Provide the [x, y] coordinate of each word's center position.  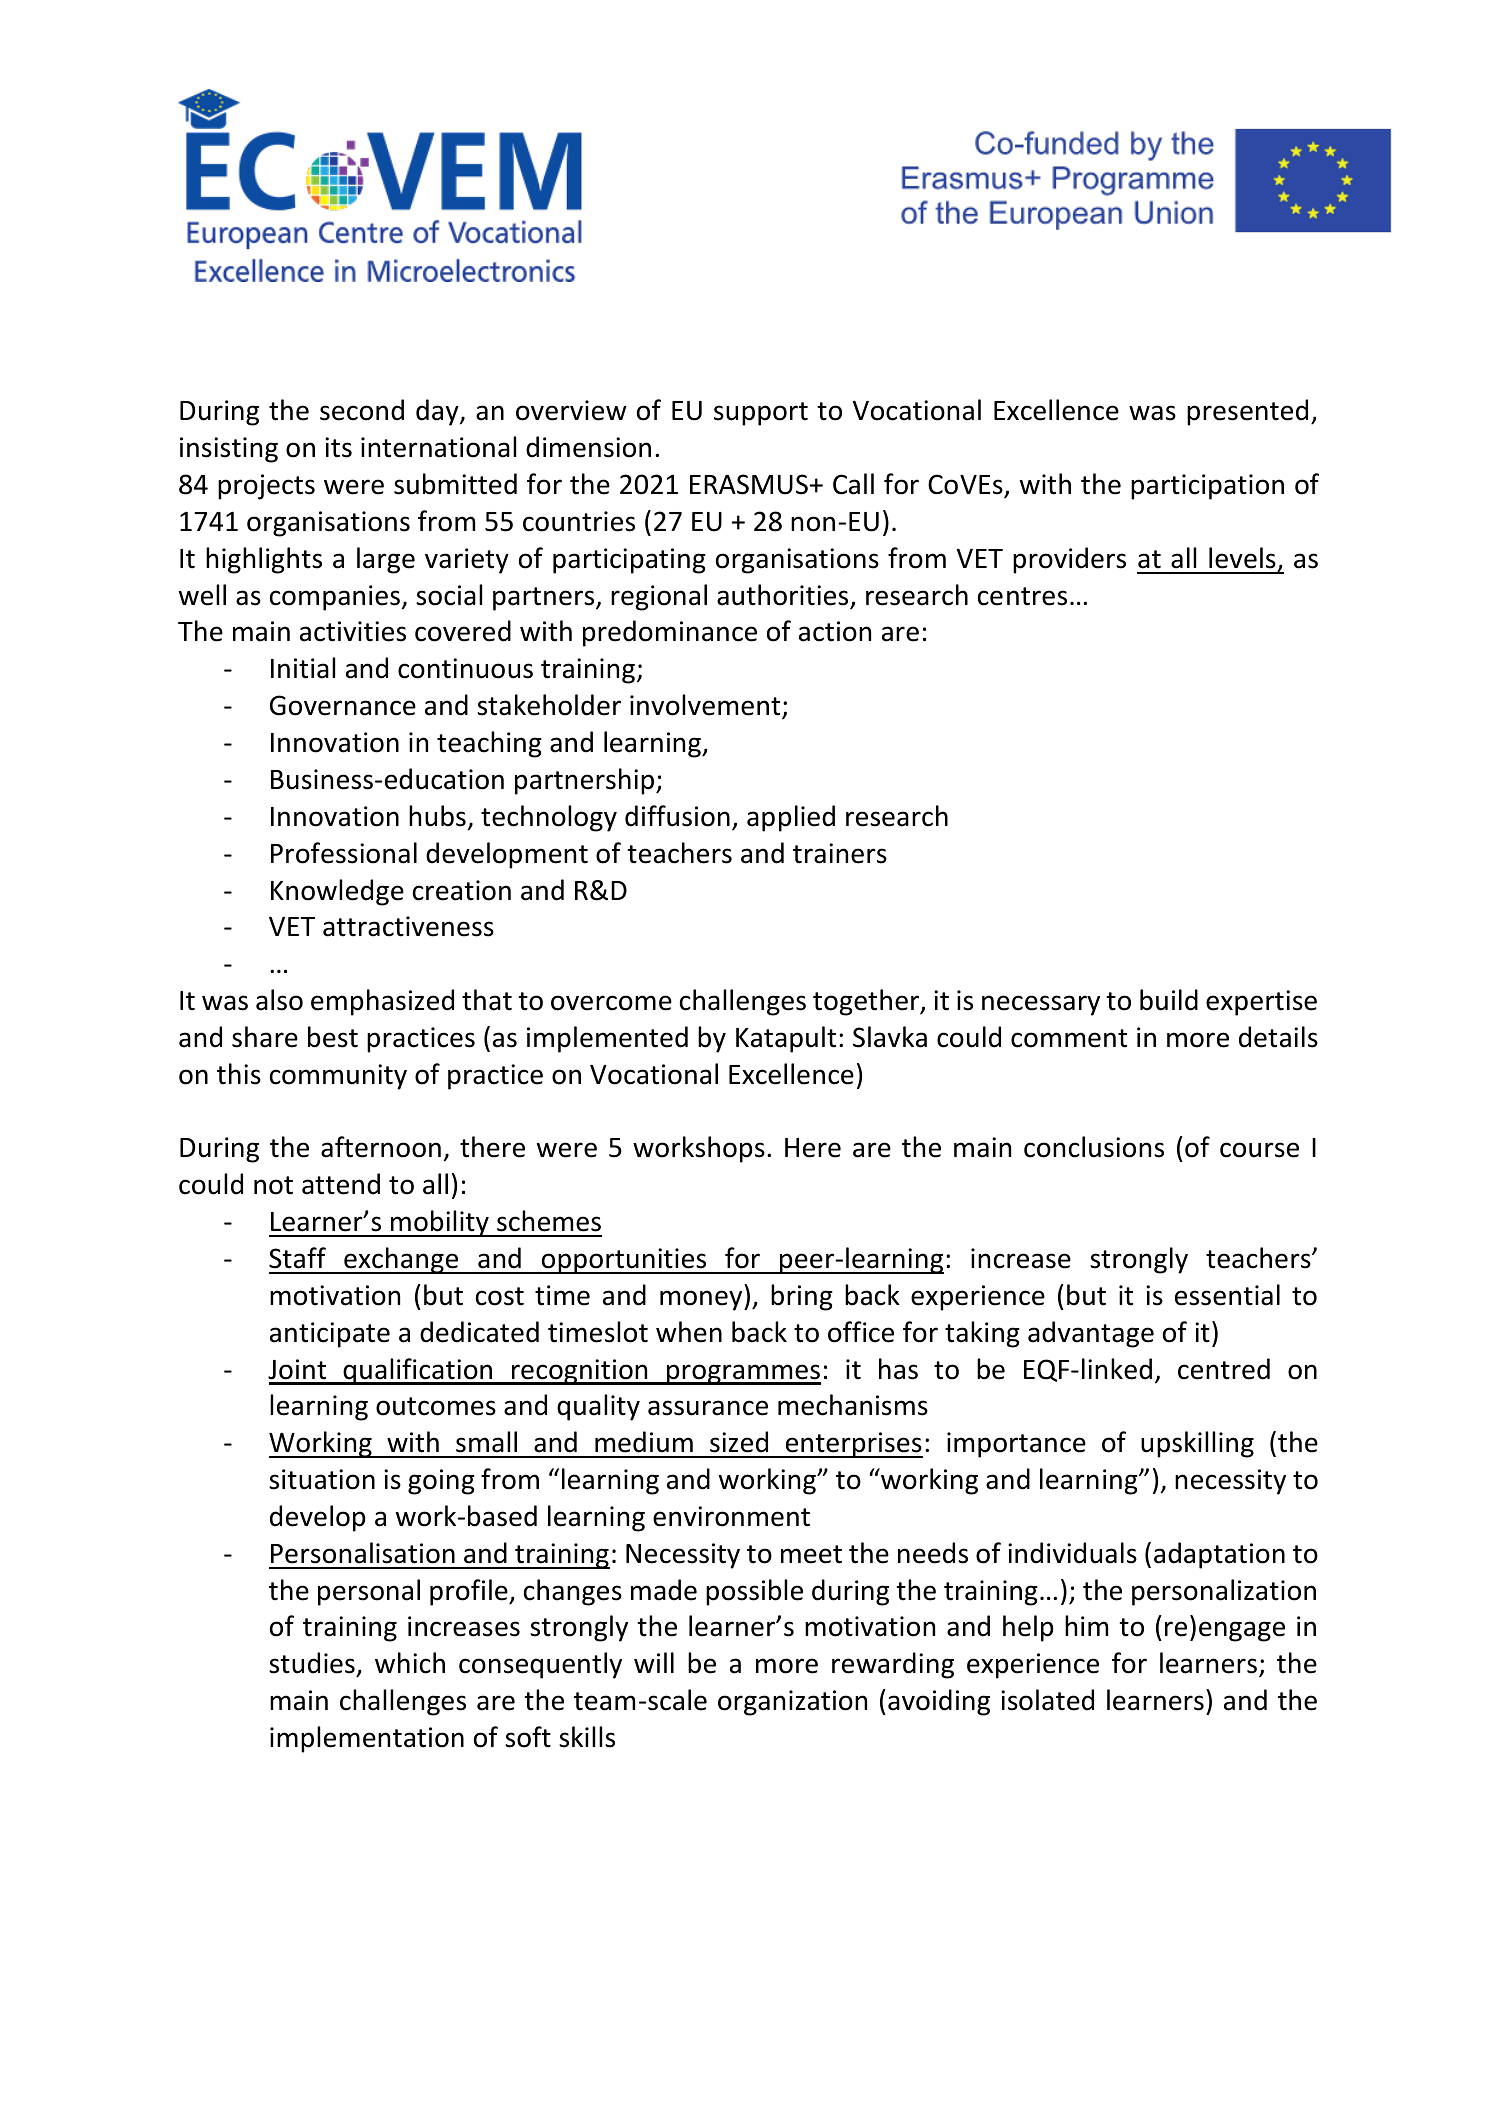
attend [341, 1184]
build [1169, 1000]
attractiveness [408, 926]
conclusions [1094, 1147]
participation [1207, 487]
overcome [611, 1003]
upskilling [1197, 1444]
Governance [343, 705]
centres [1022, 596]
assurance [708, 1408]
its [338, 447]
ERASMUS [750, 484]
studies [313, 1664]
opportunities [624, 1261]
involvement [706, 706]
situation [322, 1479]
